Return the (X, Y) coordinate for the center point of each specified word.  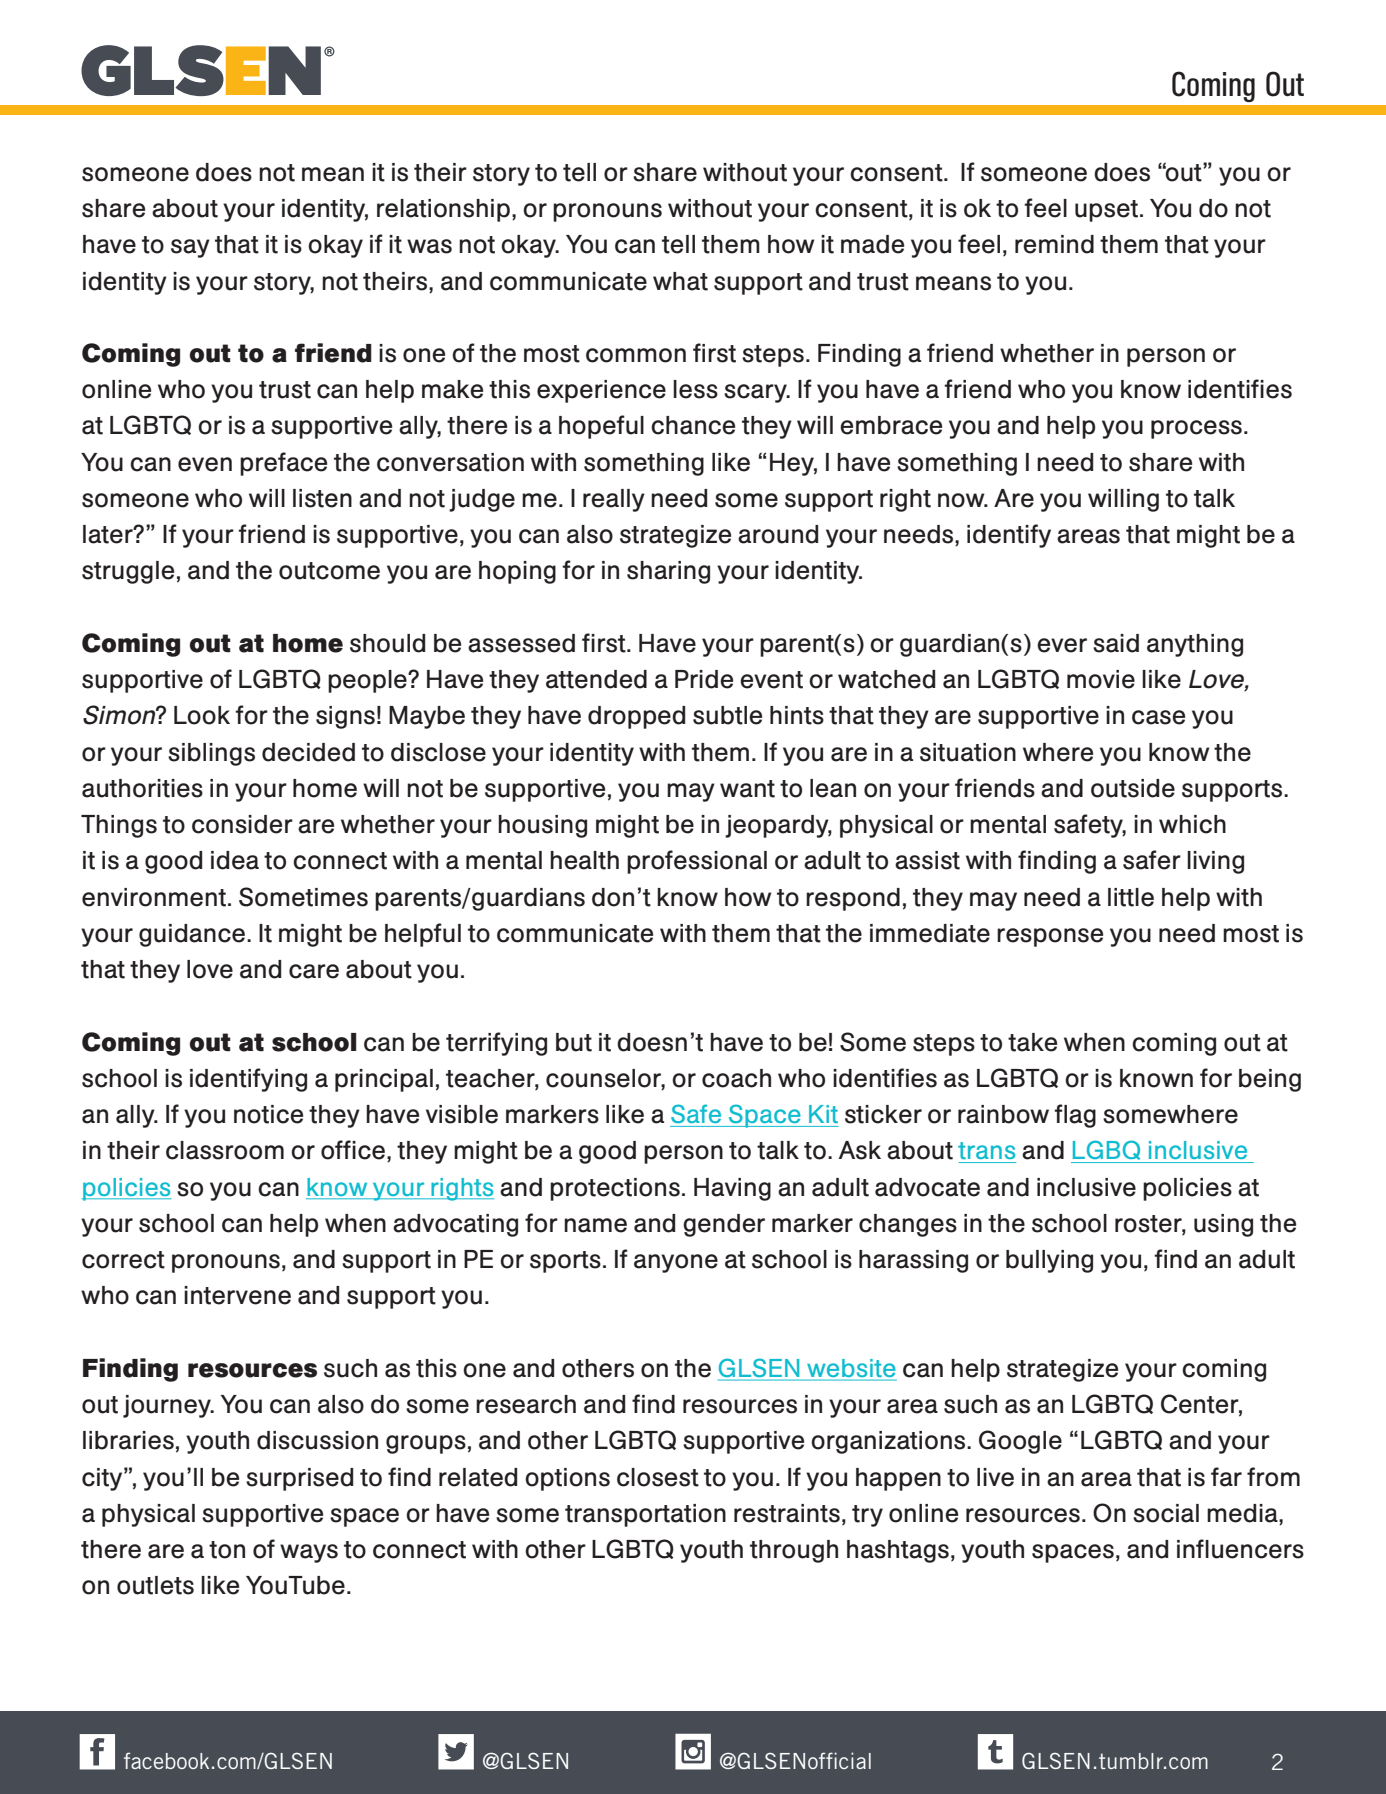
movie (1101, 679)
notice (268, 1114)
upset (1108, 211)
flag (1075, 1116)
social (1166, 1513)
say (190, 248)
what (680, 281)
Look (202, 715)
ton (227, 1550)
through (794, 1551)
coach (736, 1078)
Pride (704, 679)
